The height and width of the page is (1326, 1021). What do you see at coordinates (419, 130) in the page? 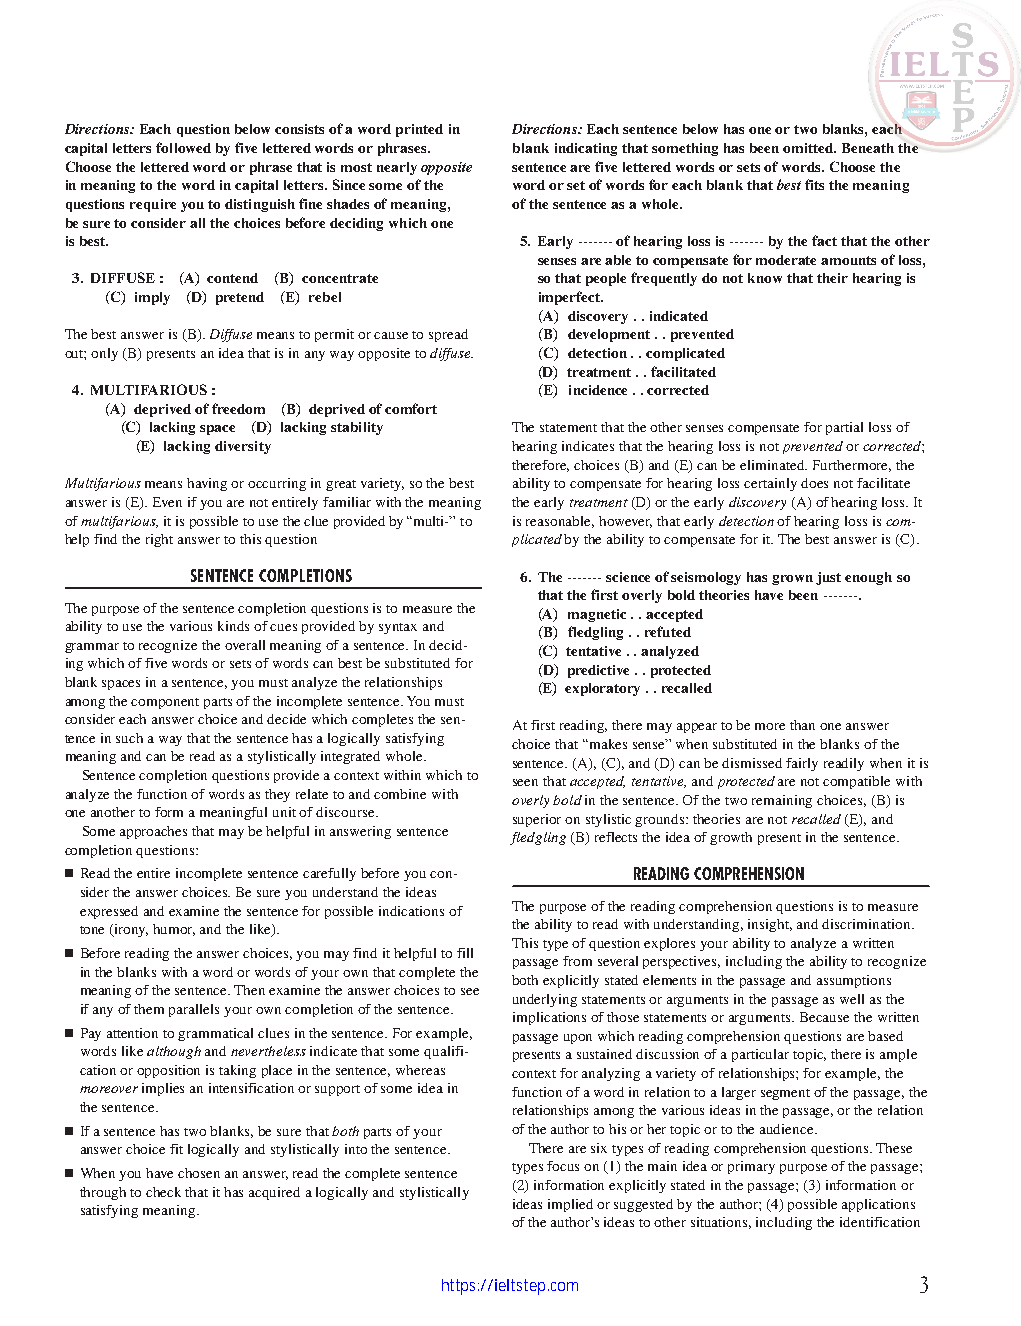
I see `printed` at bounding box center [419, 130].
